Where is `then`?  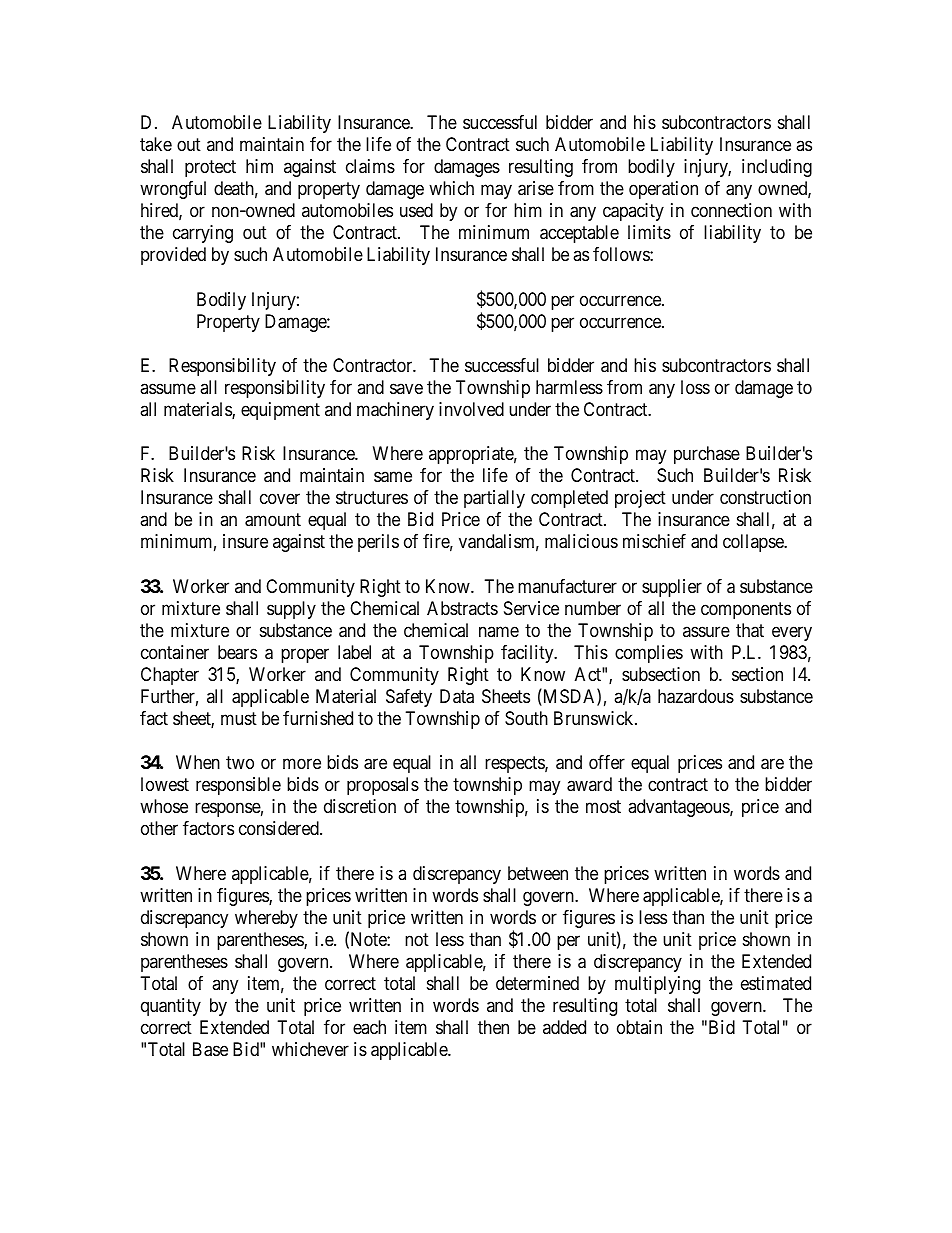
then is located at coordinates (493, 1027).
